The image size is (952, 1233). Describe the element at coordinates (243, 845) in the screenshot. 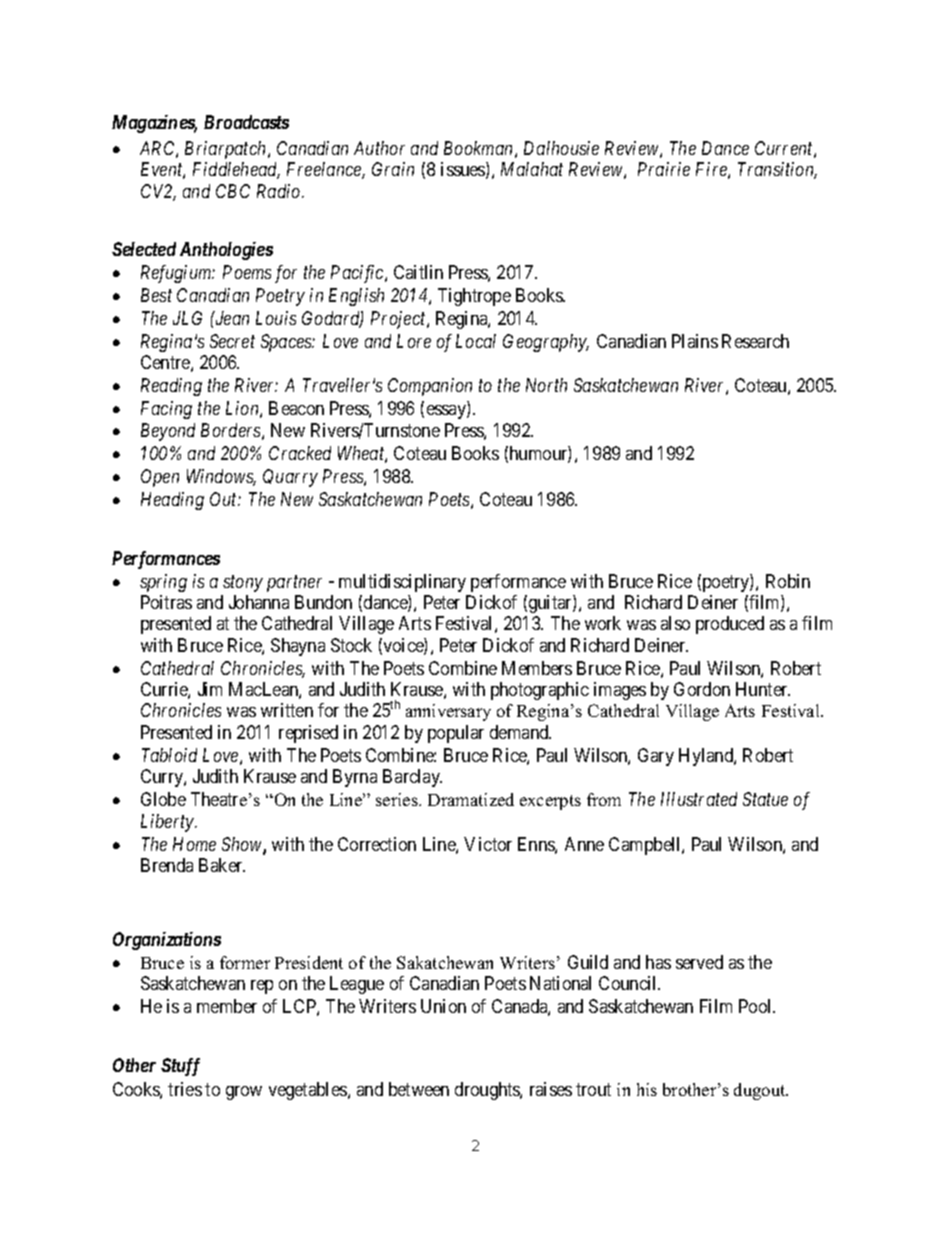

I see `Show` at that location.
